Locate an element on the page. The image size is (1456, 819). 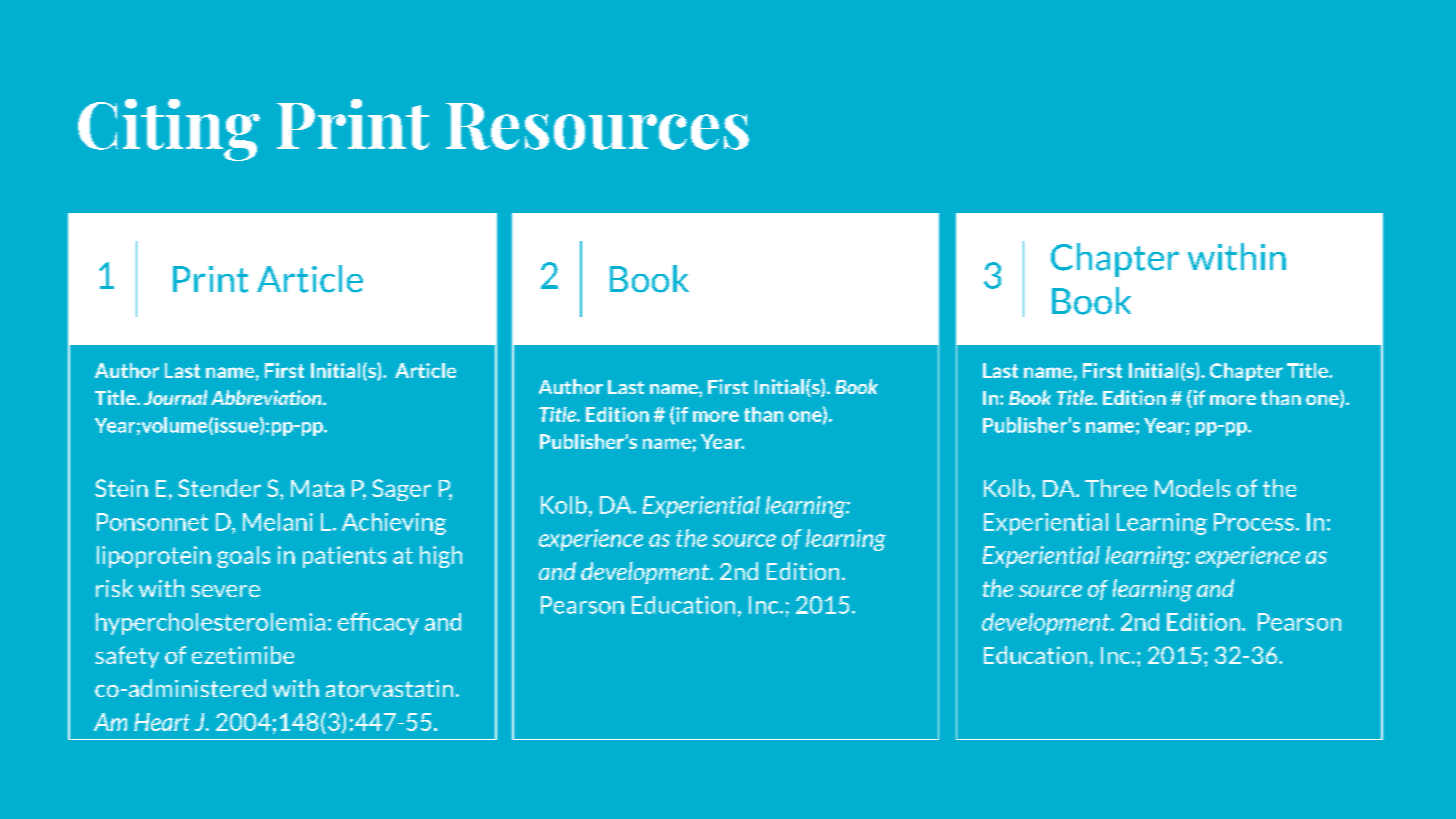
Citing is located at coordinates (169, 130).
